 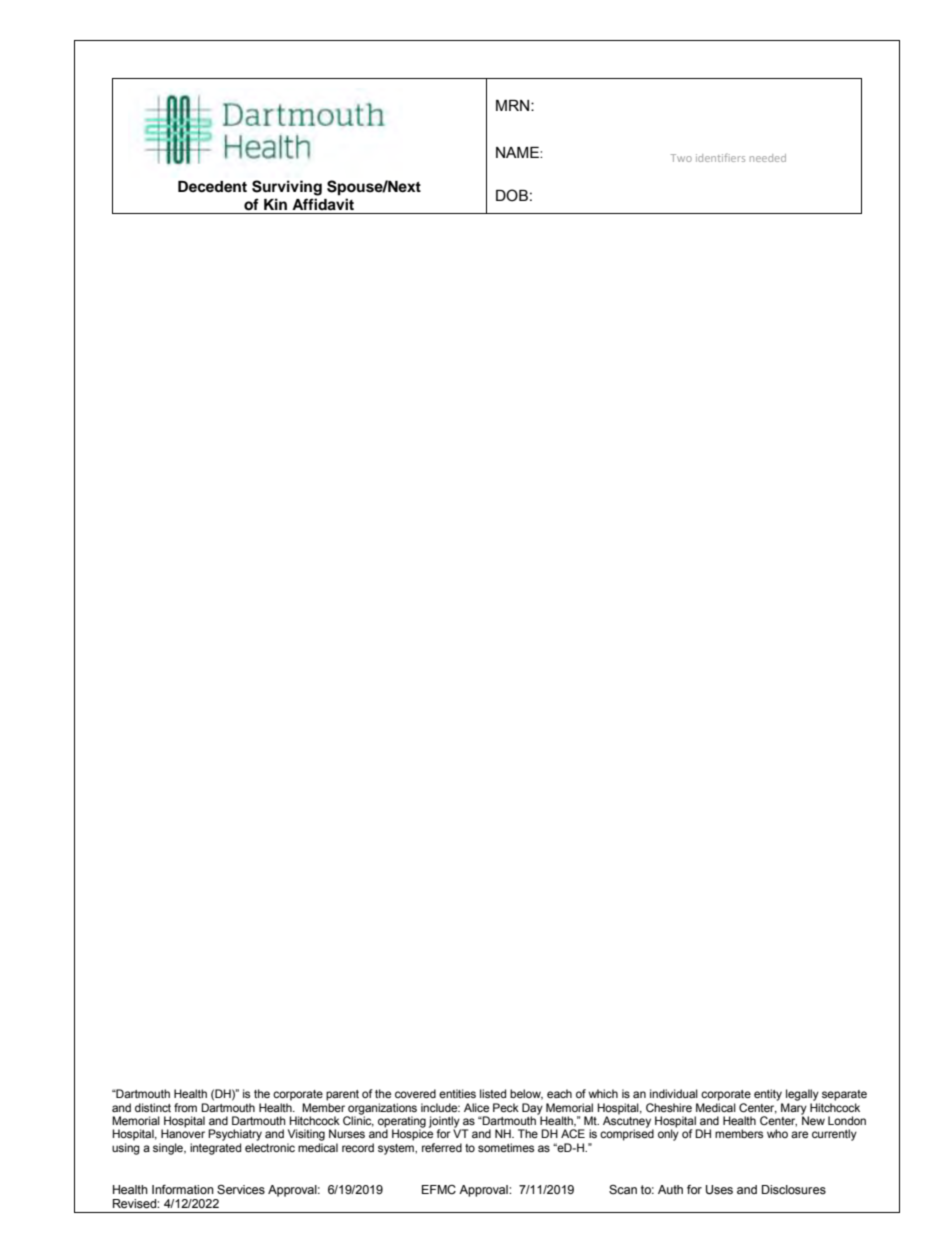 I want to click on DOB, so click(x=512, y=195).
